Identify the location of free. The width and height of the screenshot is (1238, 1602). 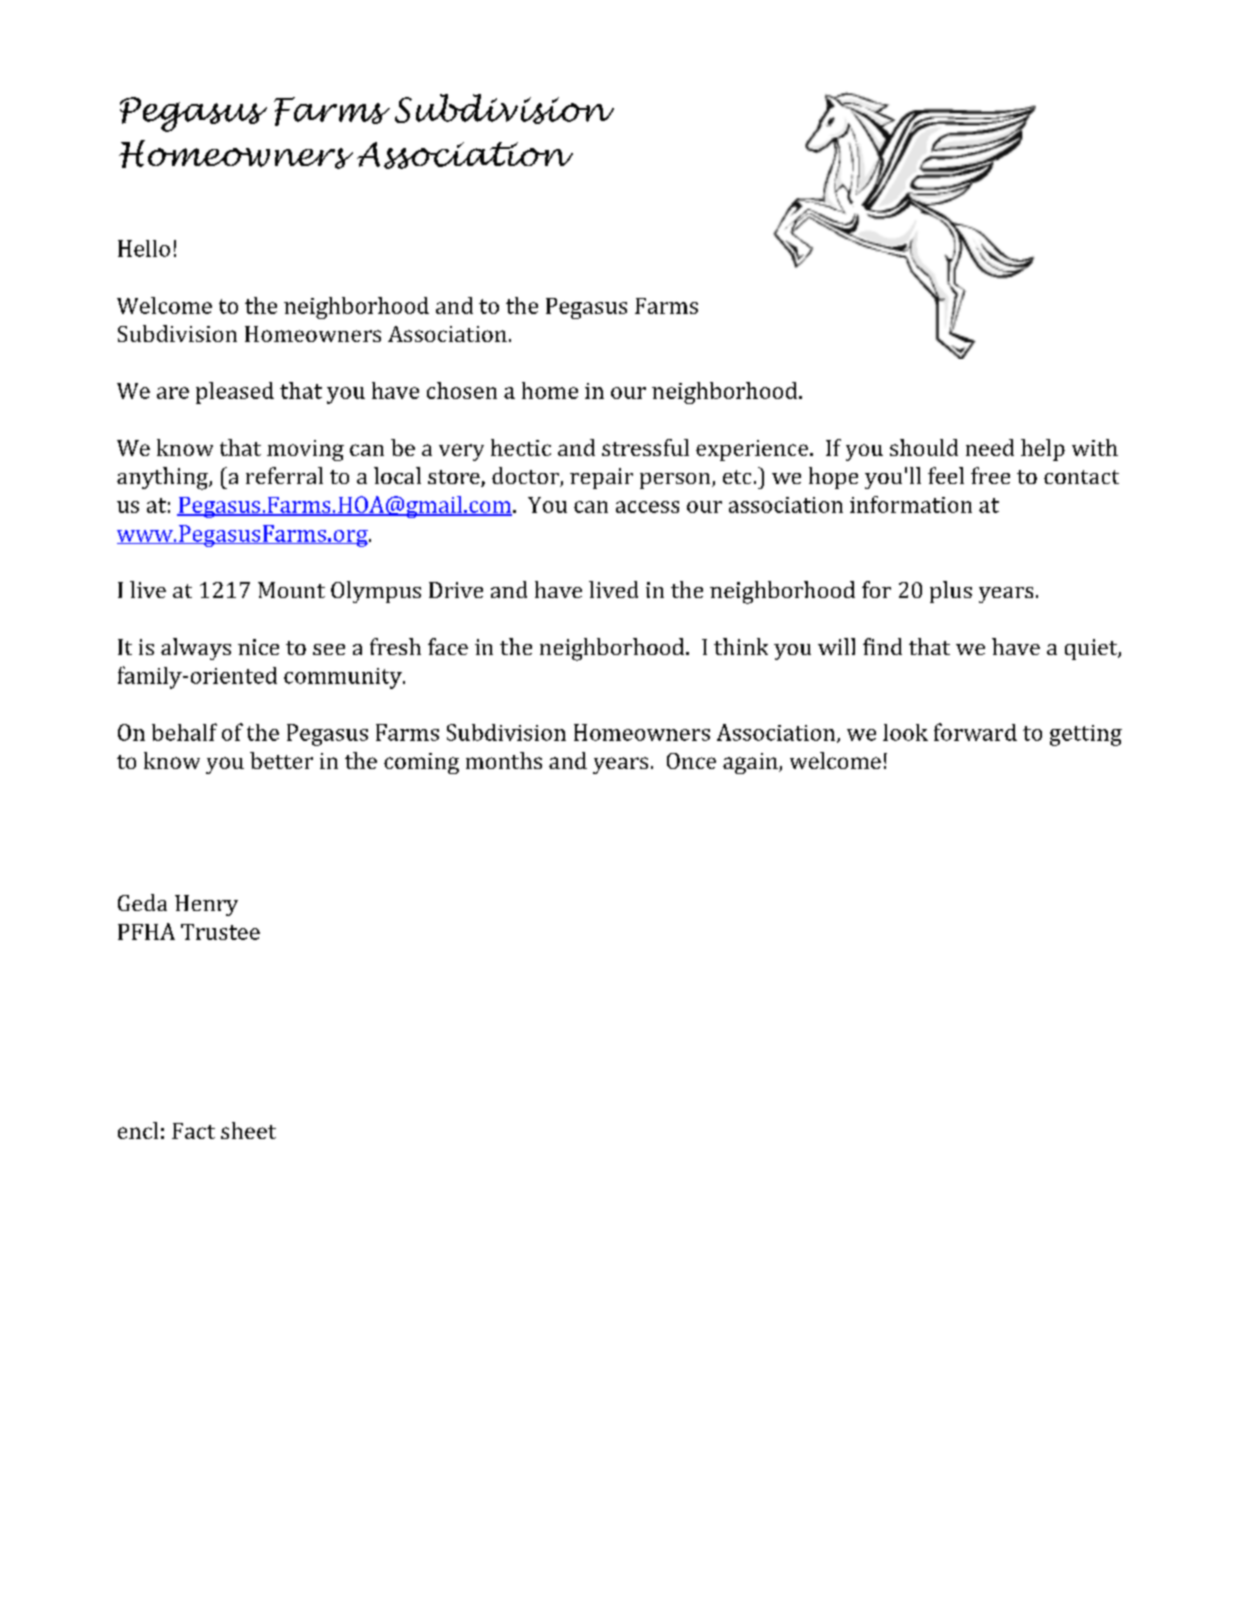
(990, 475).
